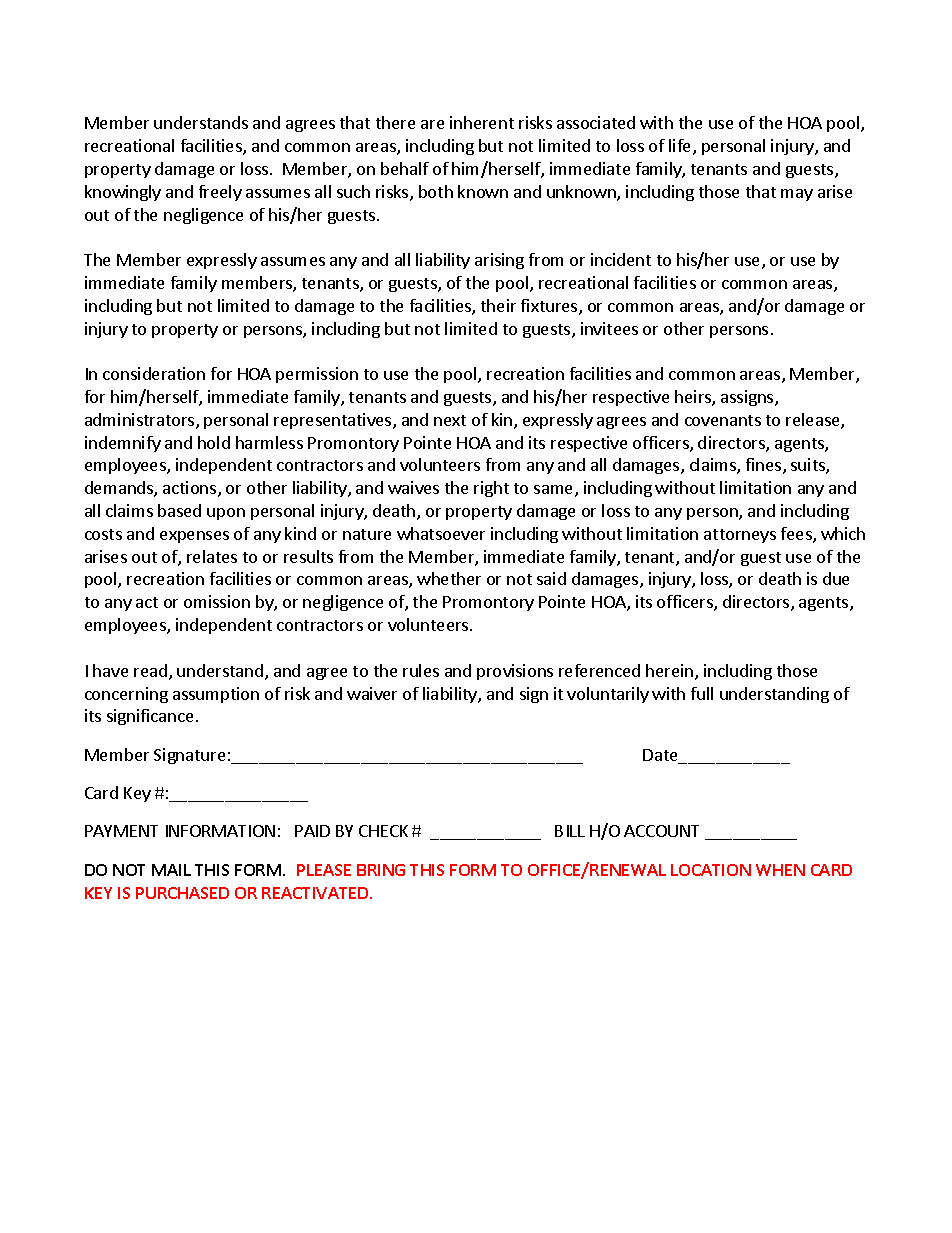 This screenshot has height=1233, width=952. What do you see at coordinates (491, 489) in the screenshot?
I see `right` at bounding box center [491, 489].
